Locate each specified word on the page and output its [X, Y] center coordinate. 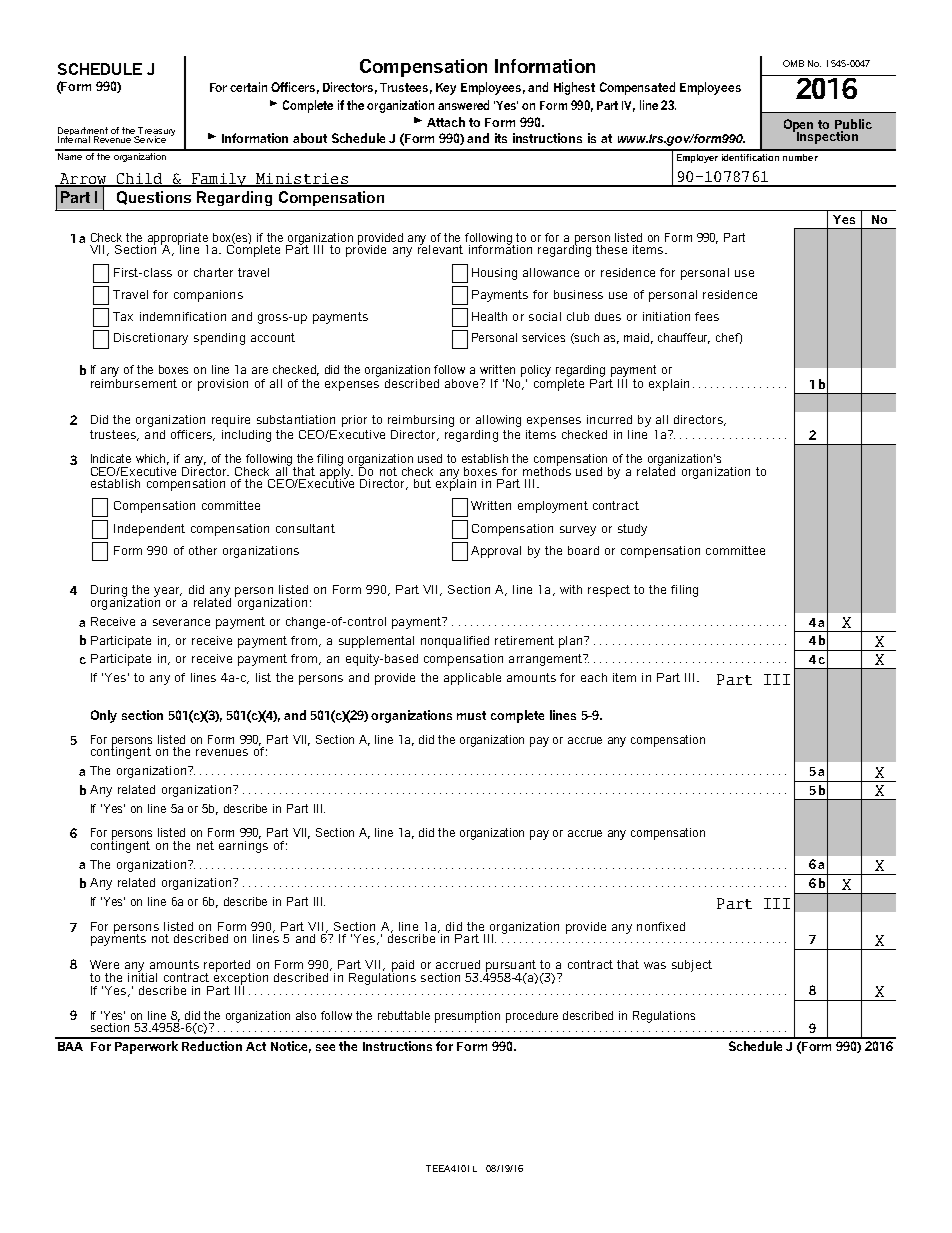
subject [692, 966]
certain [248, 87]
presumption [467, 1017]
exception [240, 978]
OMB [793, 63]
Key [446, 89]
